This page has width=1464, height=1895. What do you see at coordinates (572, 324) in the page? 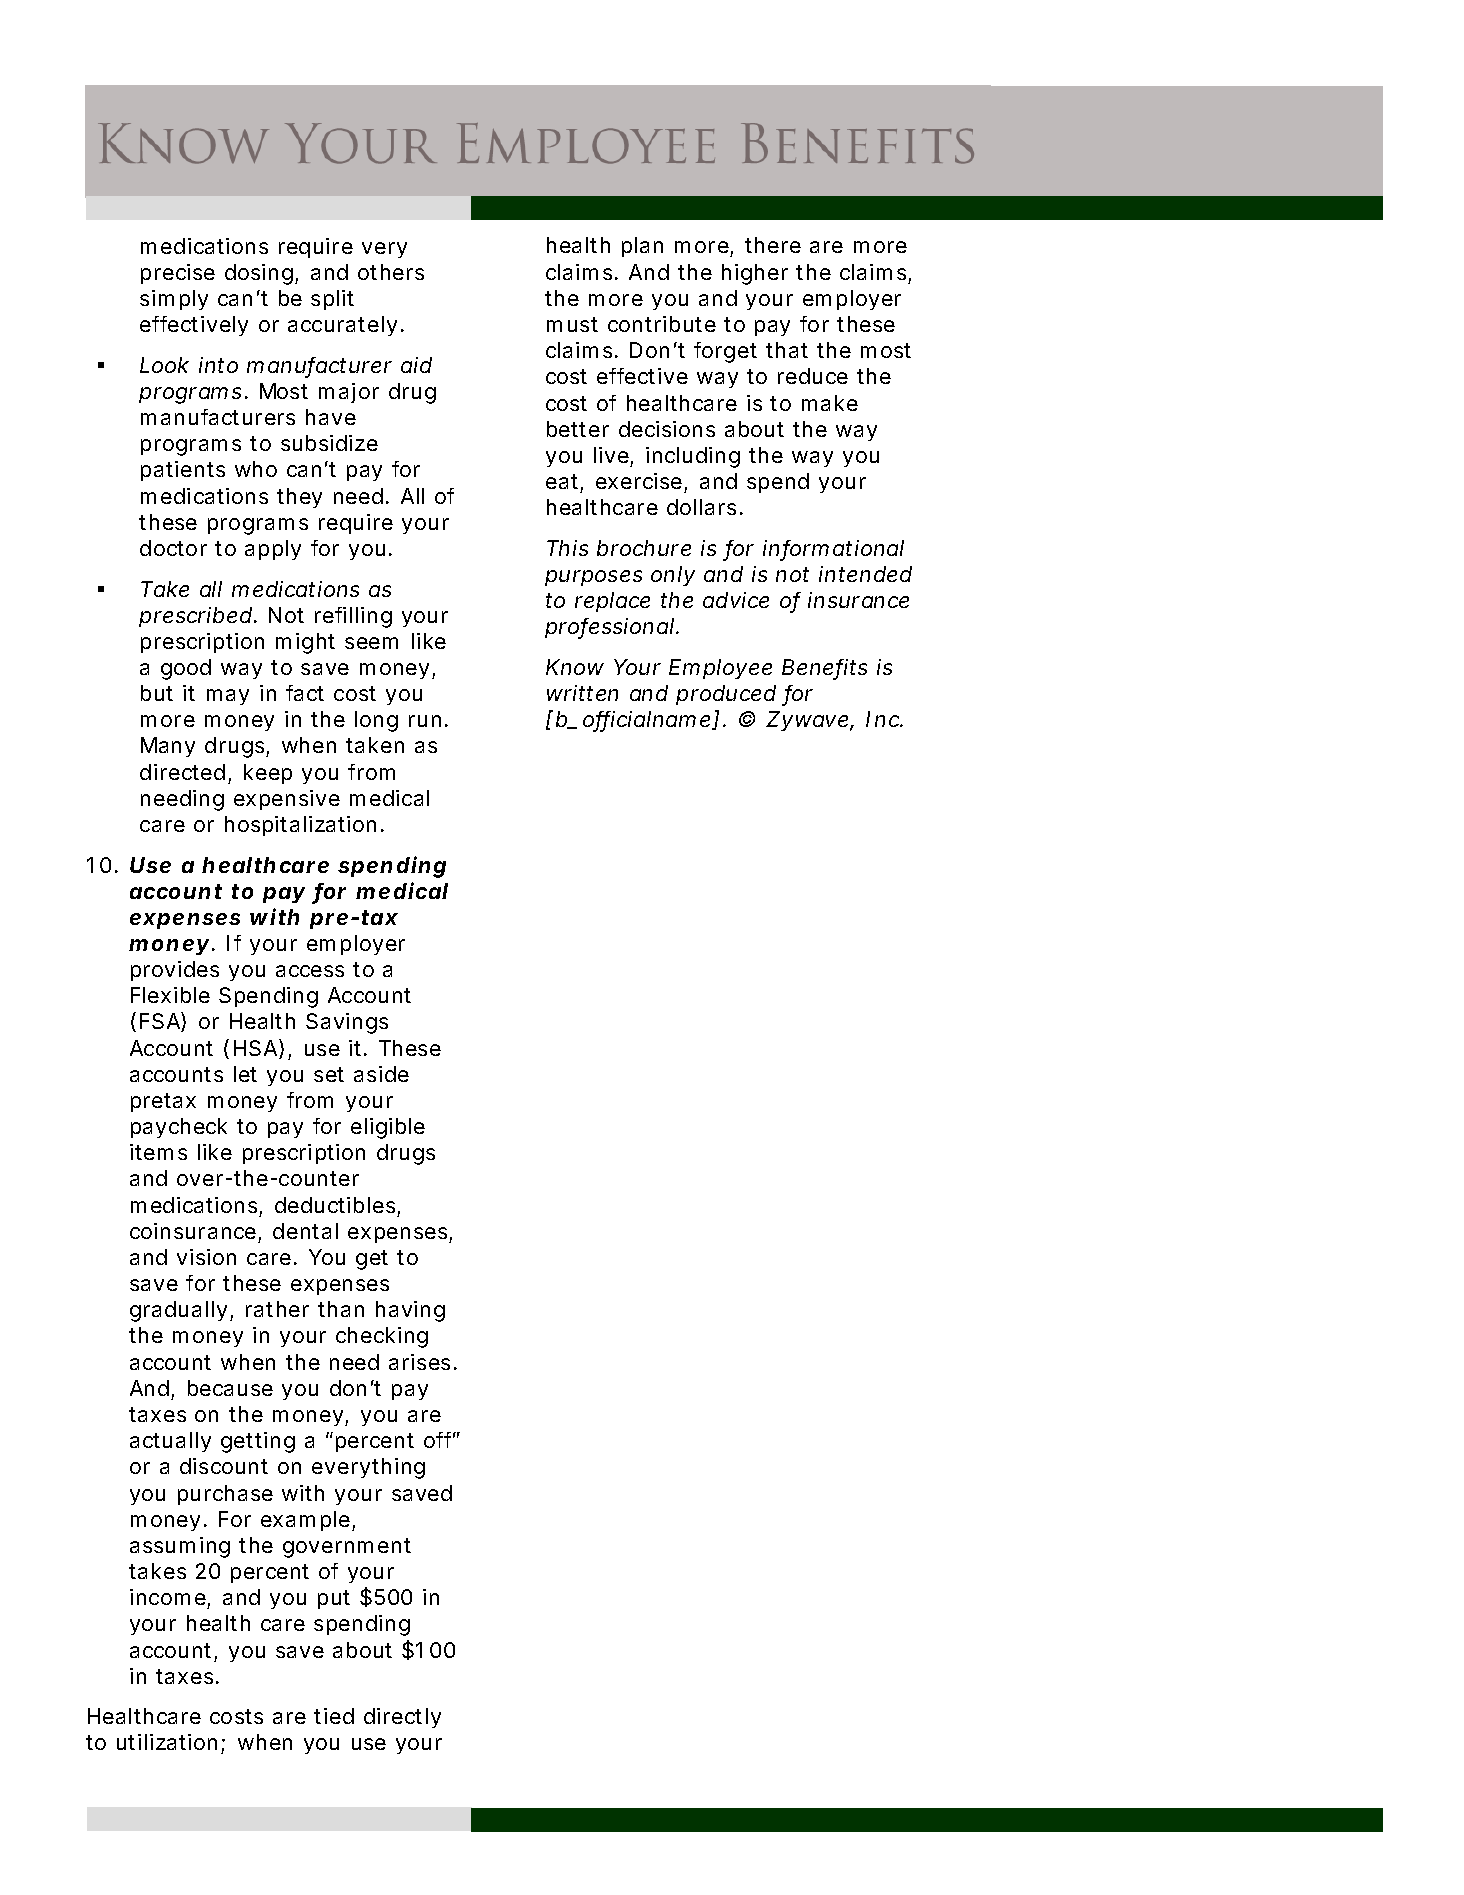
I see `must` at bounding box center [572, 324].
